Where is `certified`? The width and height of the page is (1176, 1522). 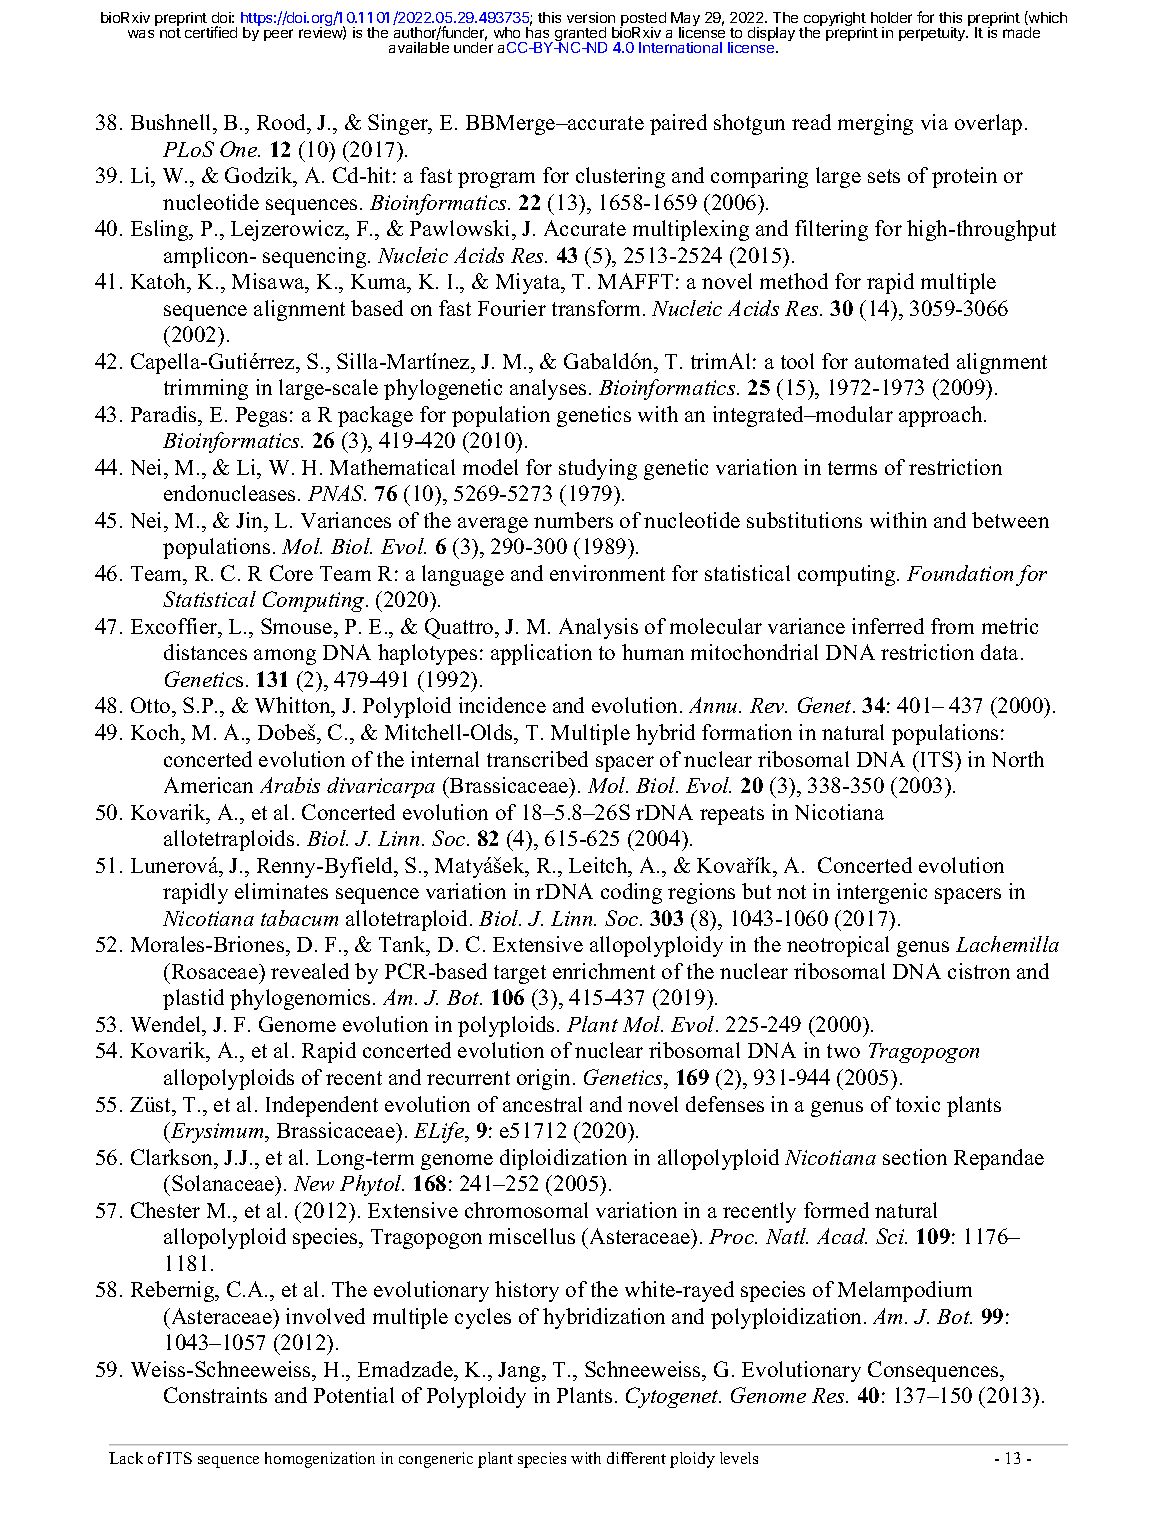 certified is located at coordinates (211, 32).
